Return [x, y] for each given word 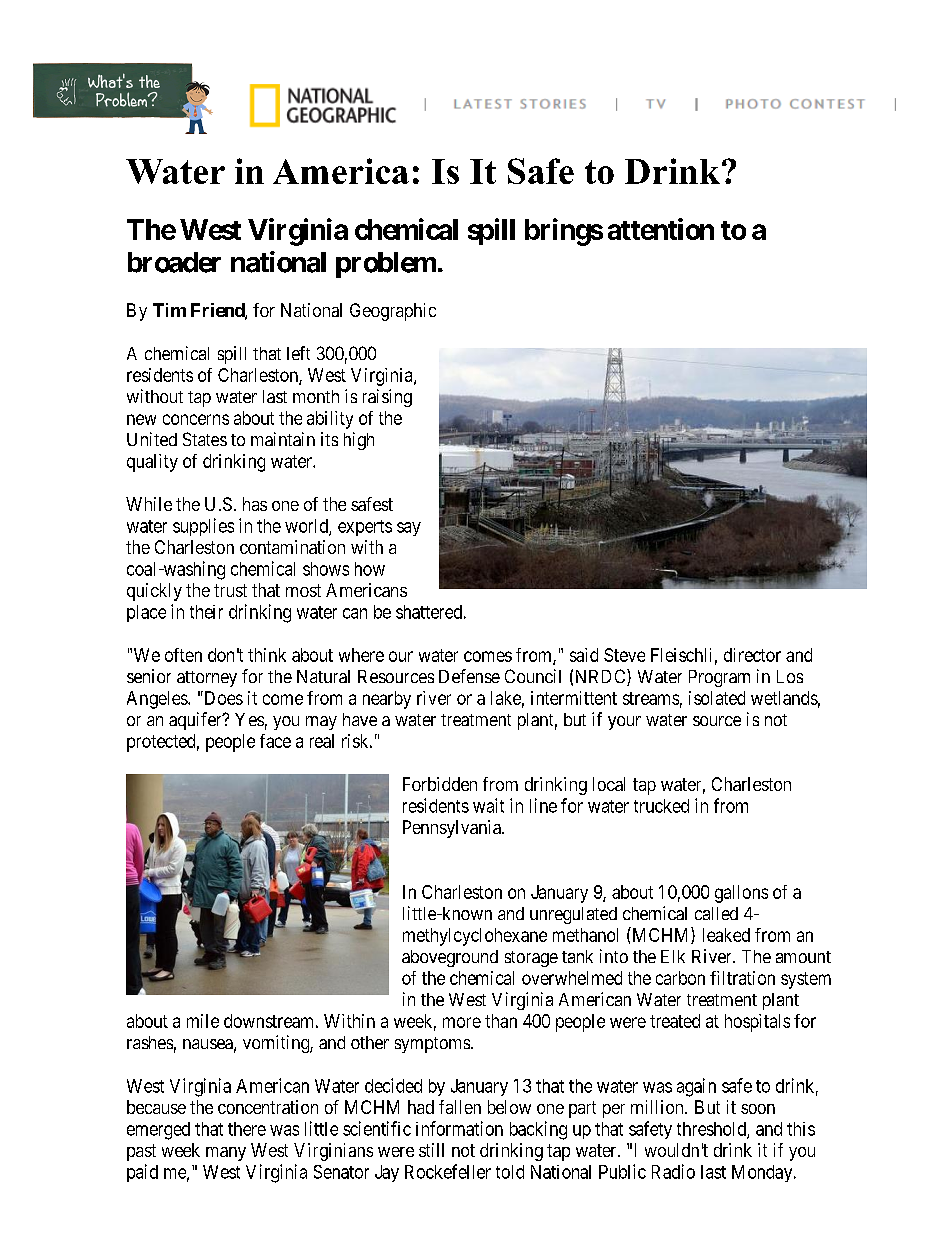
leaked [726, 935]
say [409, 529]
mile [203, 1021]
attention [661, 229]
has [255, 504]
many [226, 1154]
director [752, 655]
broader [174, 262]
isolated [717, 698]
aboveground [450, 958]
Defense [469, 676]
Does [222, 698]
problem [386, 265]
